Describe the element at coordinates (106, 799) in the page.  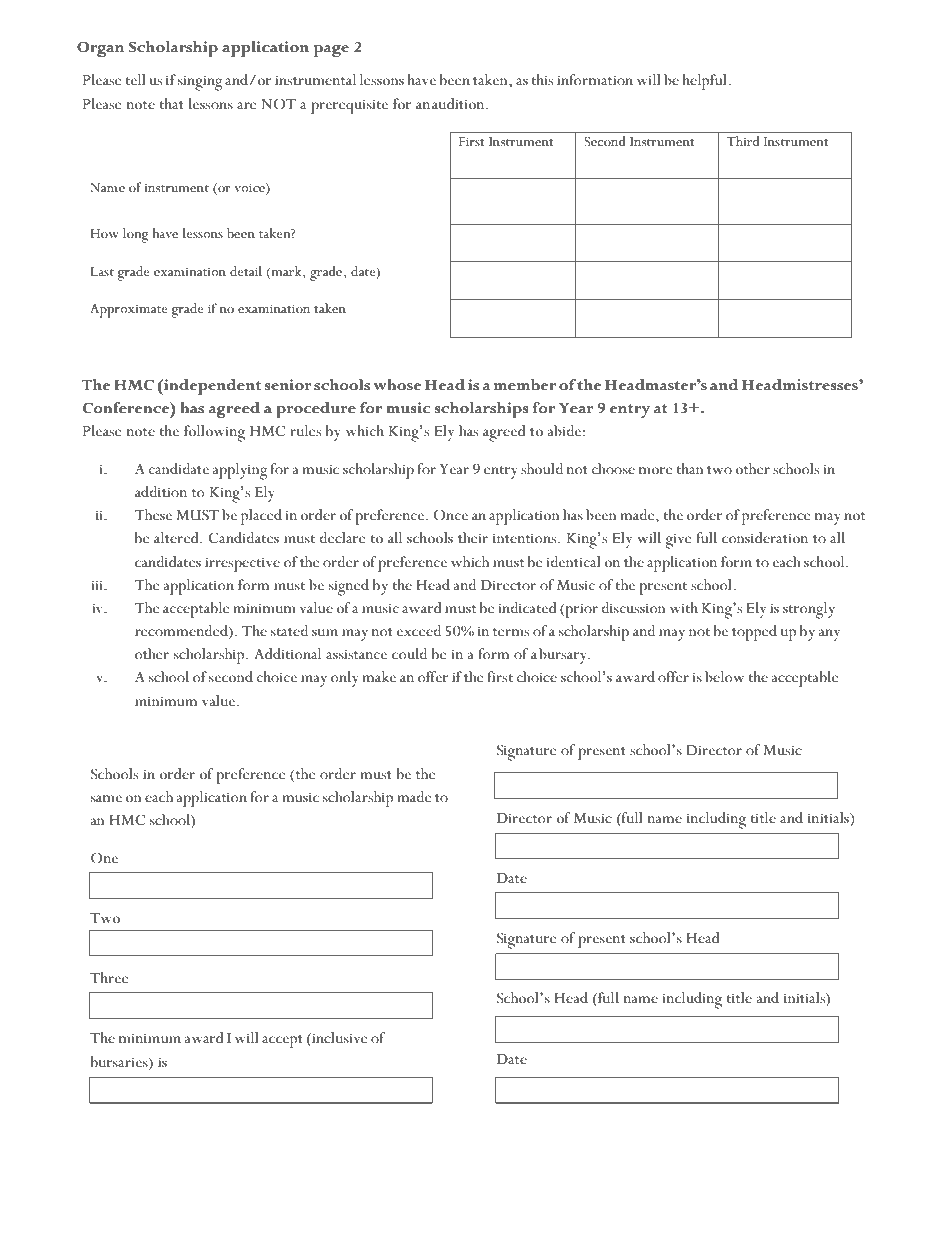
I see `same` at that location.
